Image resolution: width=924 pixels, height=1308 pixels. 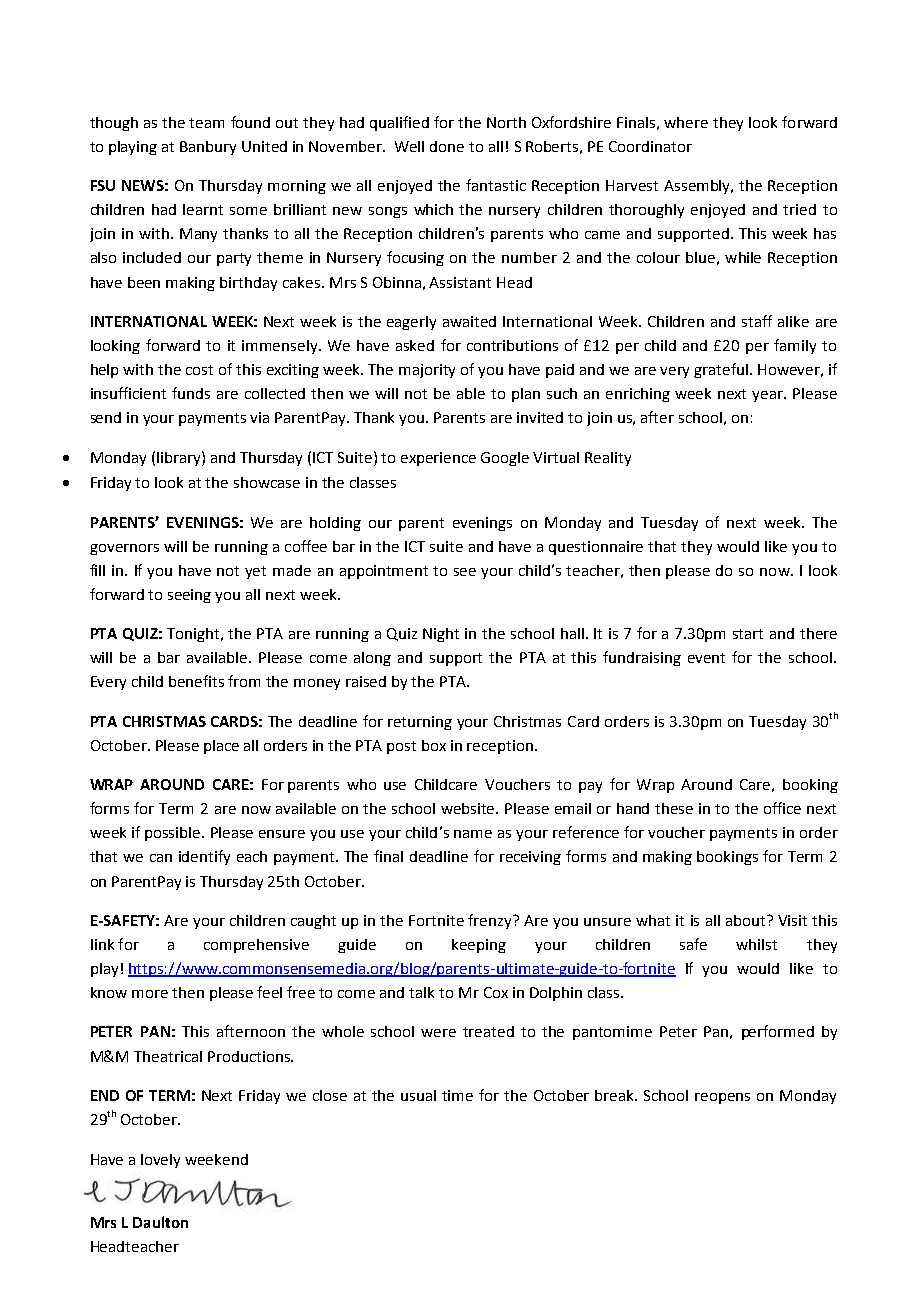 What do you see at coordinates (180, 458) in the page?
I see `library` at bounding box center [180, 458].
